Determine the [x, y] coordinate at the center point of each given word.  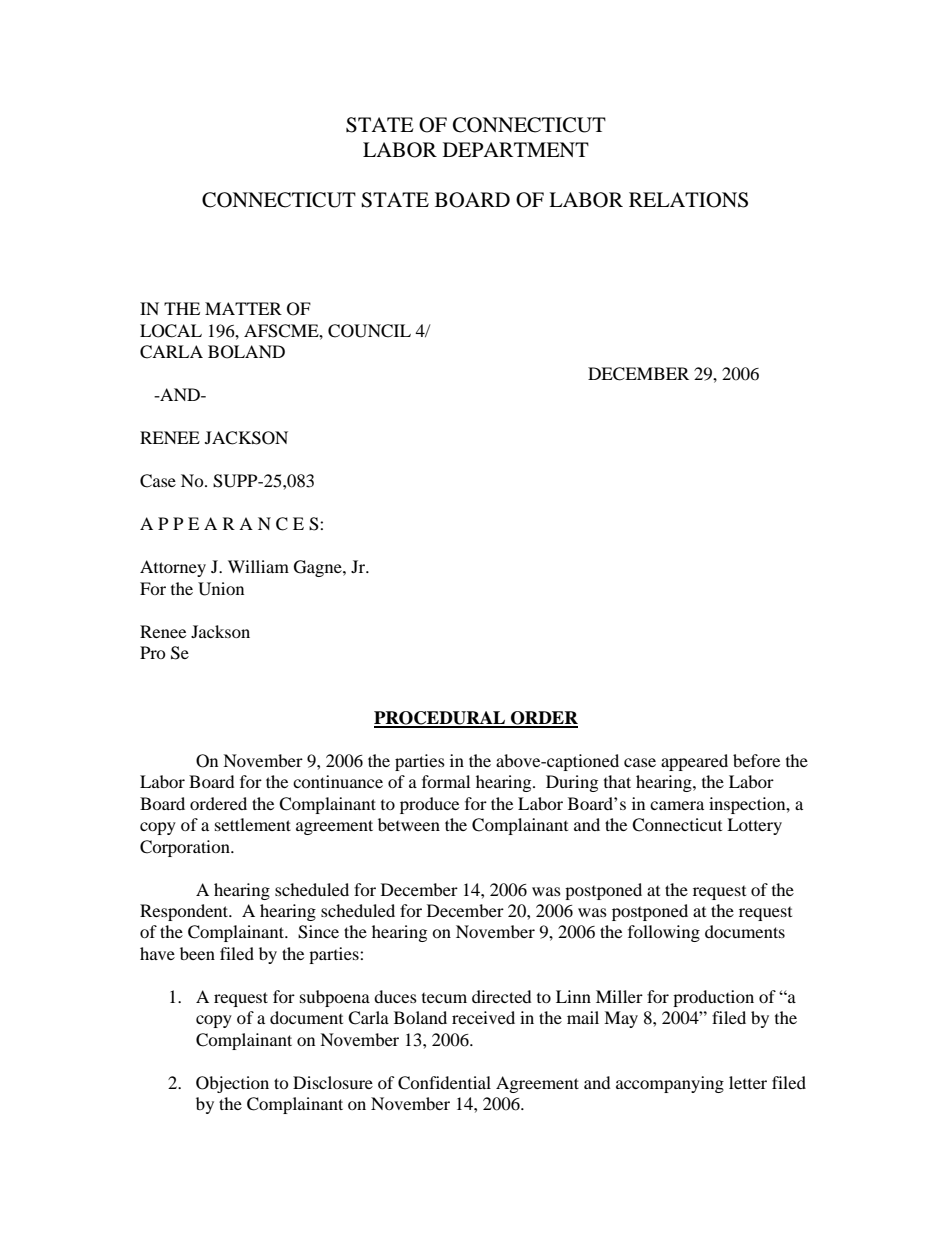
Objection [232, 1084]
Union [221, 589]
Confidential [444, 1083]
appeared [694, 762]
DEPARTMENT [516, 149]
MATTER [243, 308]
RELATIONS [688, 200]
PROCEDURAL [441, 719]
